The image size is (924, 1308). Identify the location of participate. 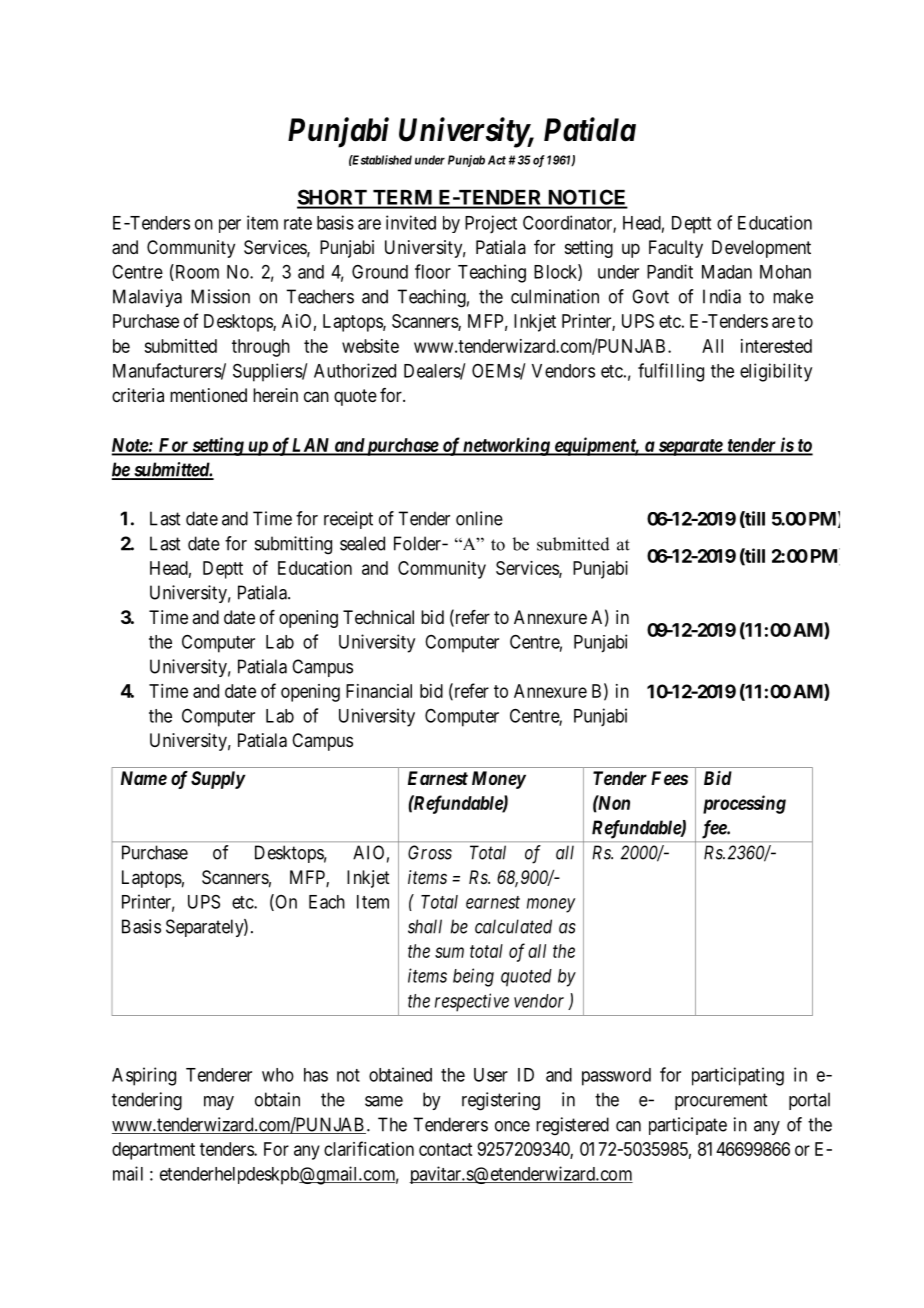
(688, 1126).
